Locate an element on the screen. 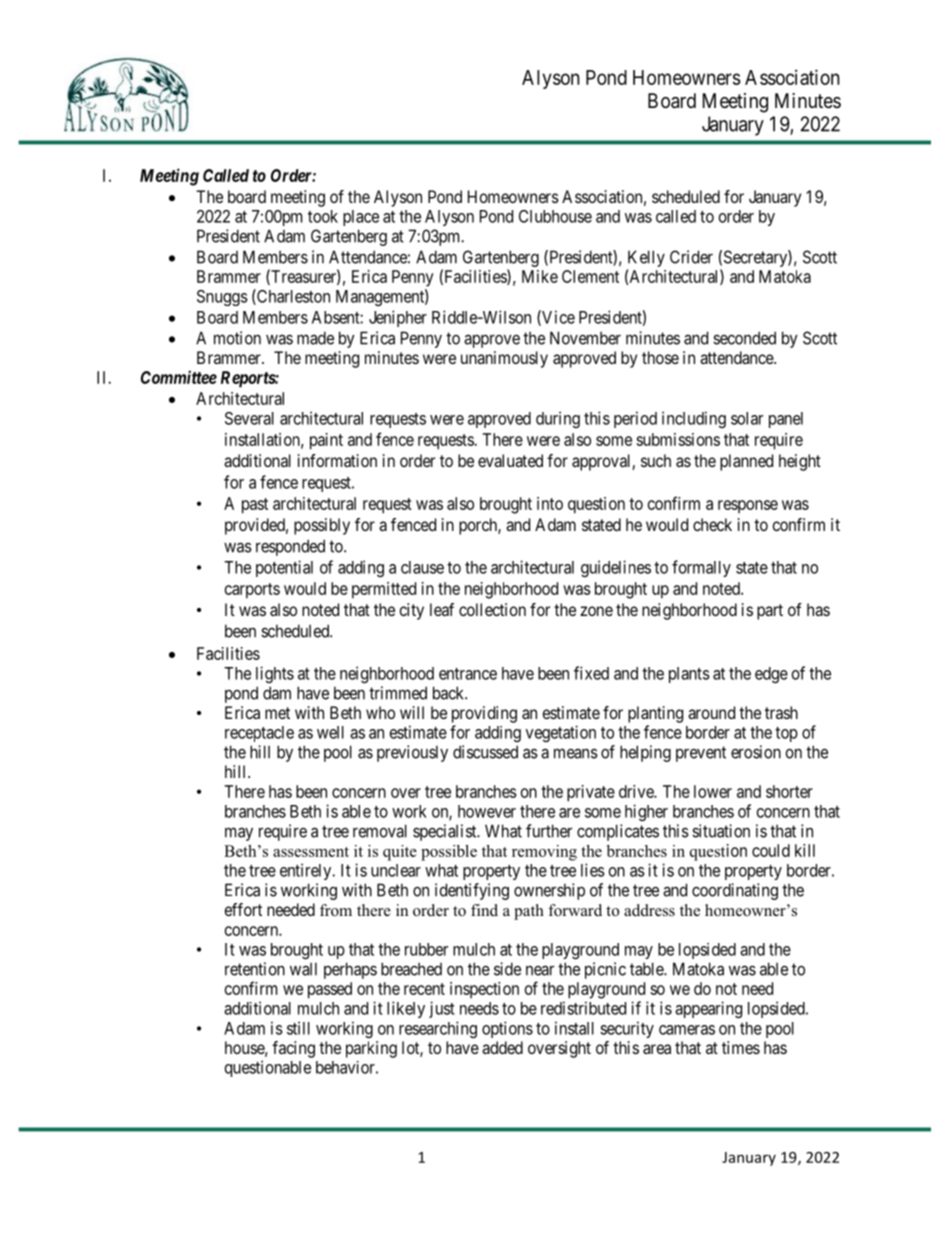 Image resolution: width=952 pixels, height=1233 pixels. Mike is located at coordinates (540, 276).
